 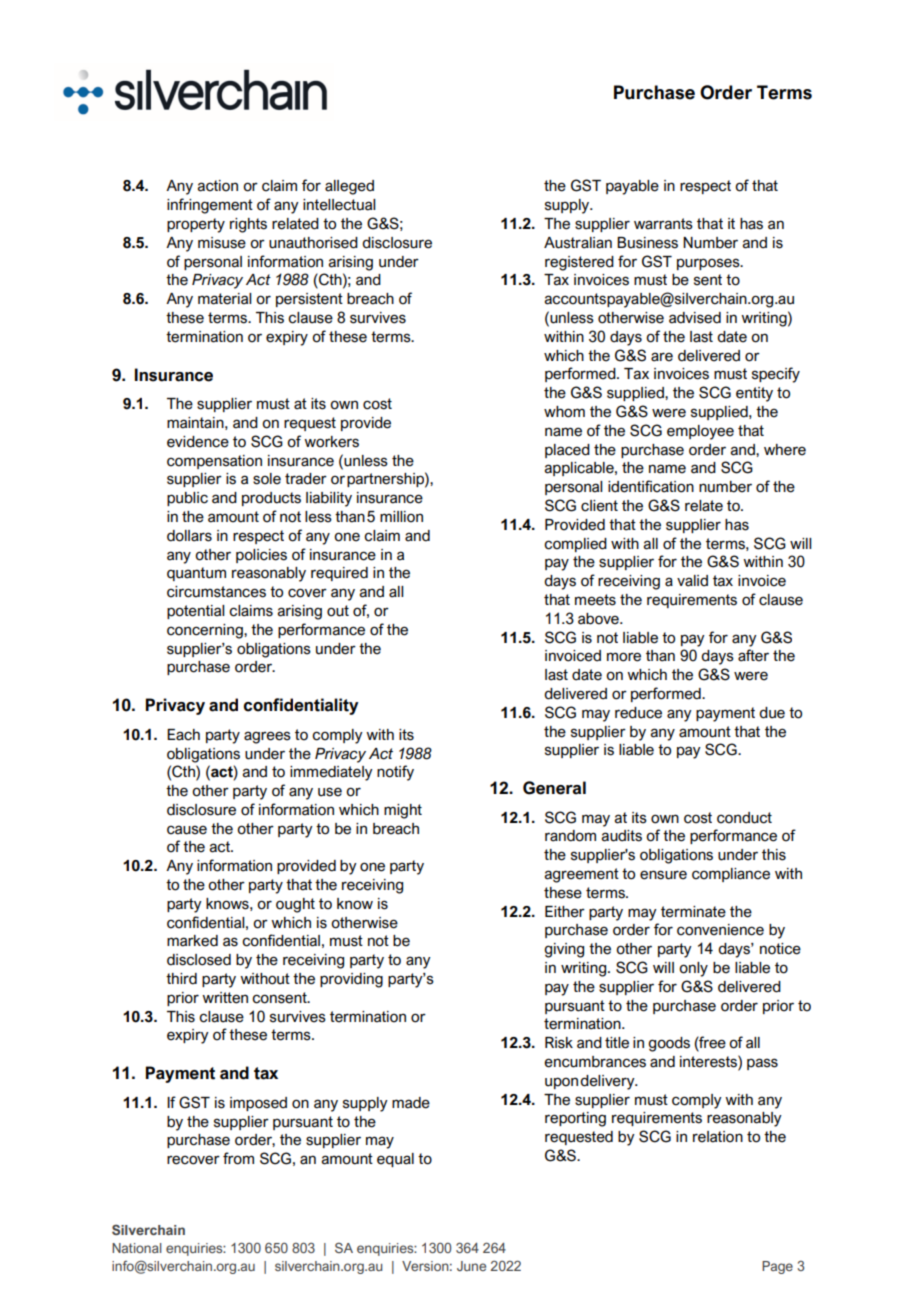 I want to click on cause, so click(x=187, y=830).
